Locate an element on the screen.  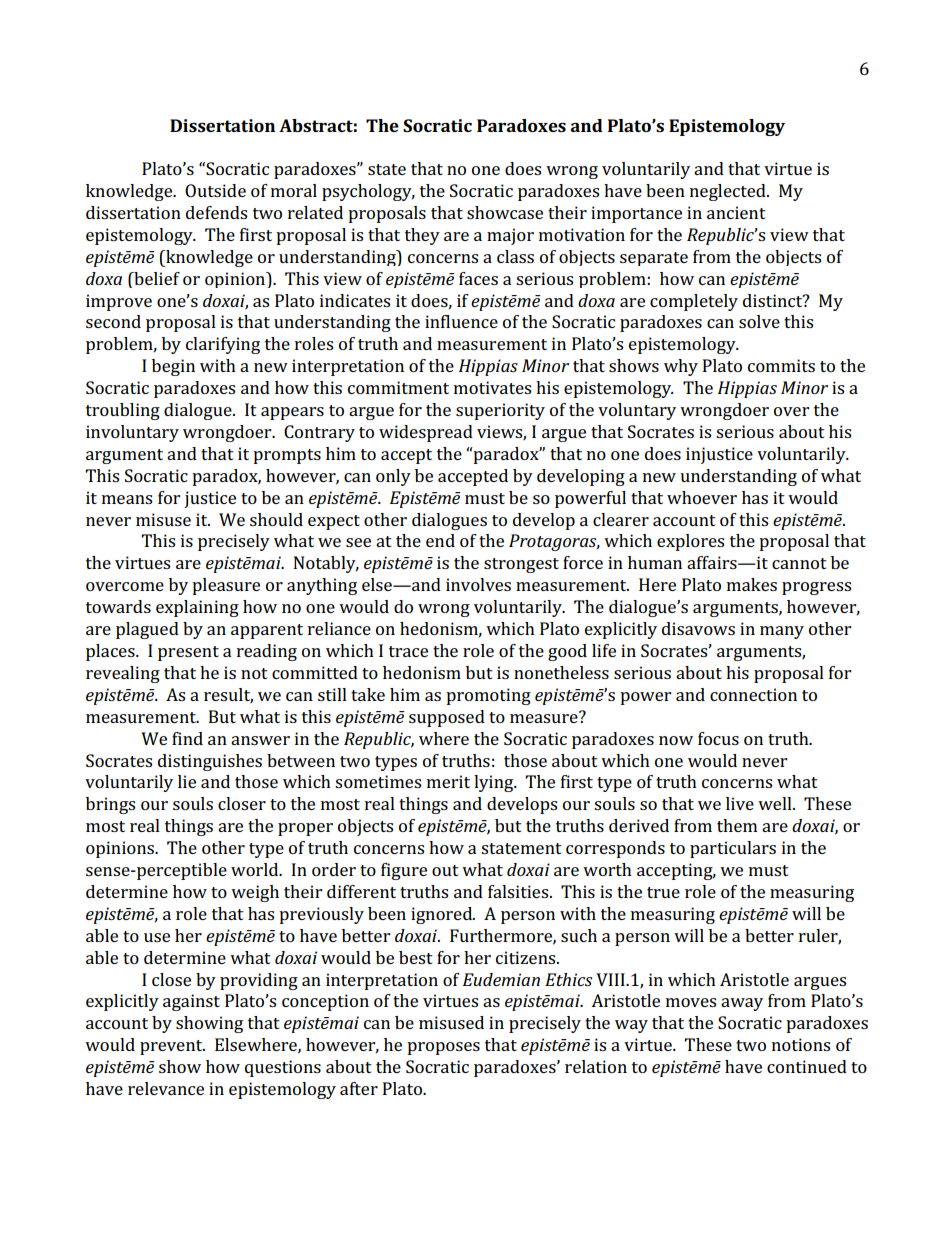
proposes is located at coordinates (443, 1048).
